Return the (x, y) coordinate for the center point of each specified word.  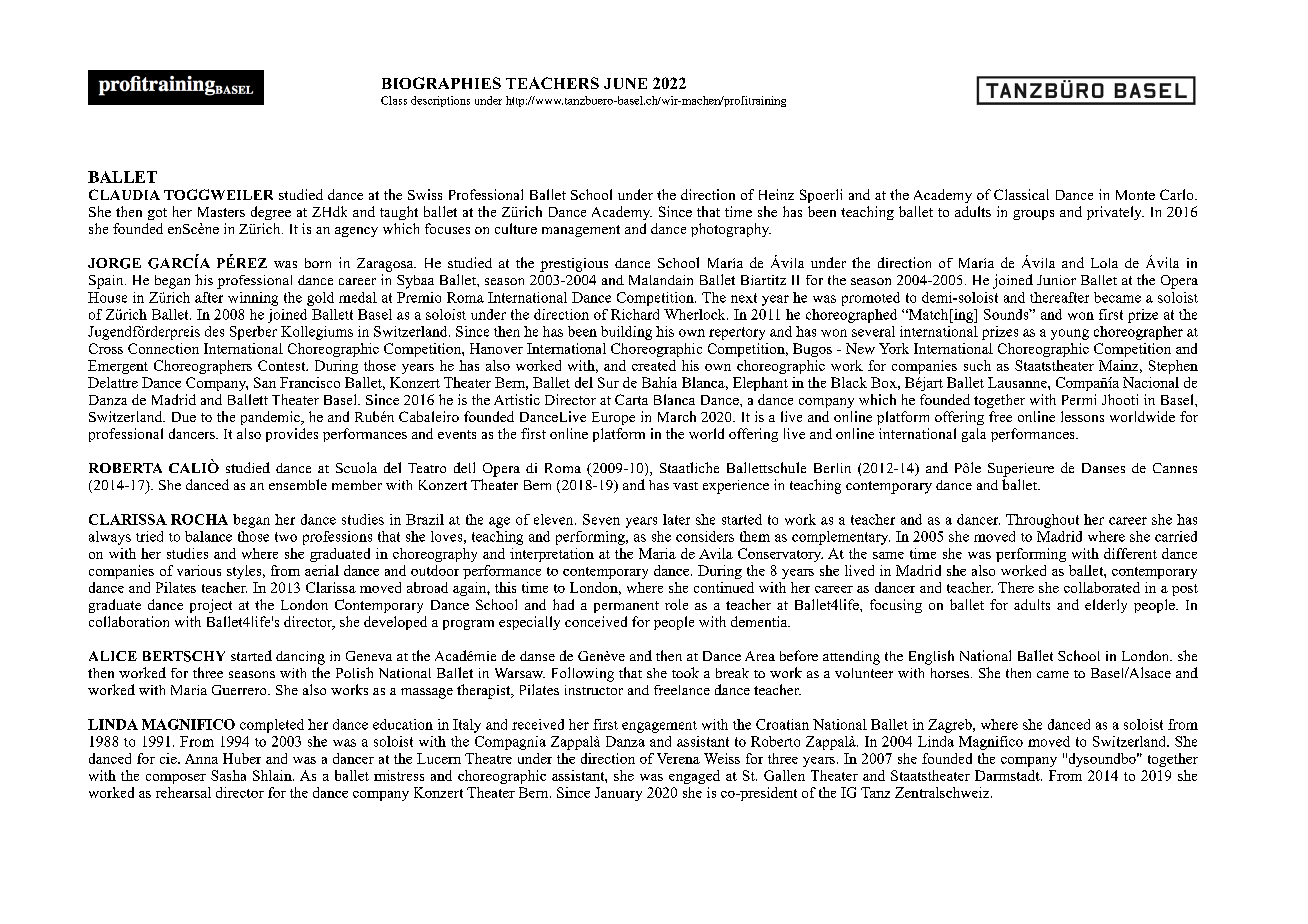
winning (253, 299)
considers (705, 536)
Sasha (228, 775)
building (626, 333)
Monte (1135, 195)
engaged (694, 777)
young (1070, 334)
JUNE (625, 83)
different (1130, 553)
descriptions (440, 101)
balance (208, 536)
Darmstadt (1008, 775)
